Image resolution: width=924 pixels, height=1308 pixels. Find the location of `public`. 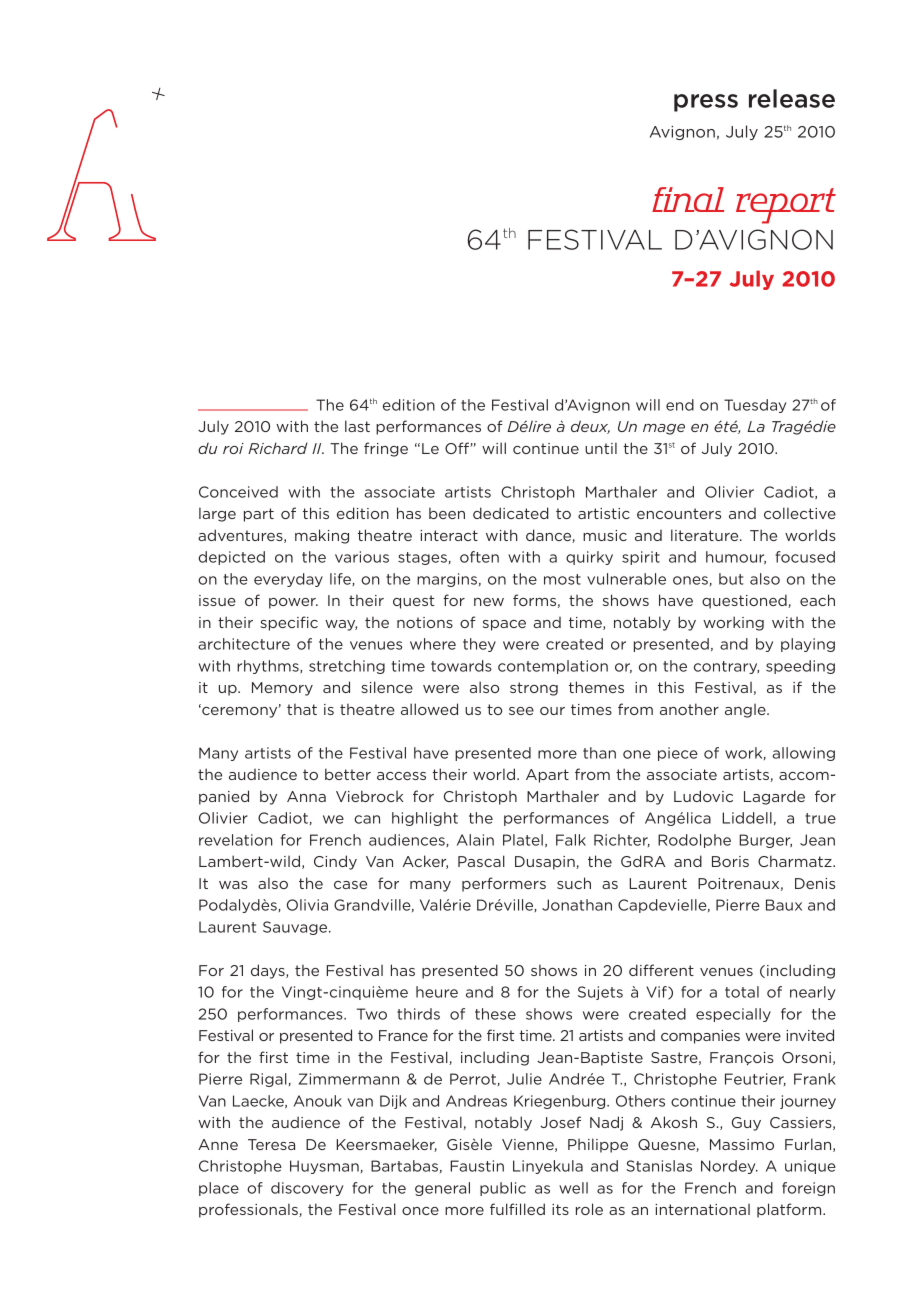

public is located at coordinates (503, 1189).
